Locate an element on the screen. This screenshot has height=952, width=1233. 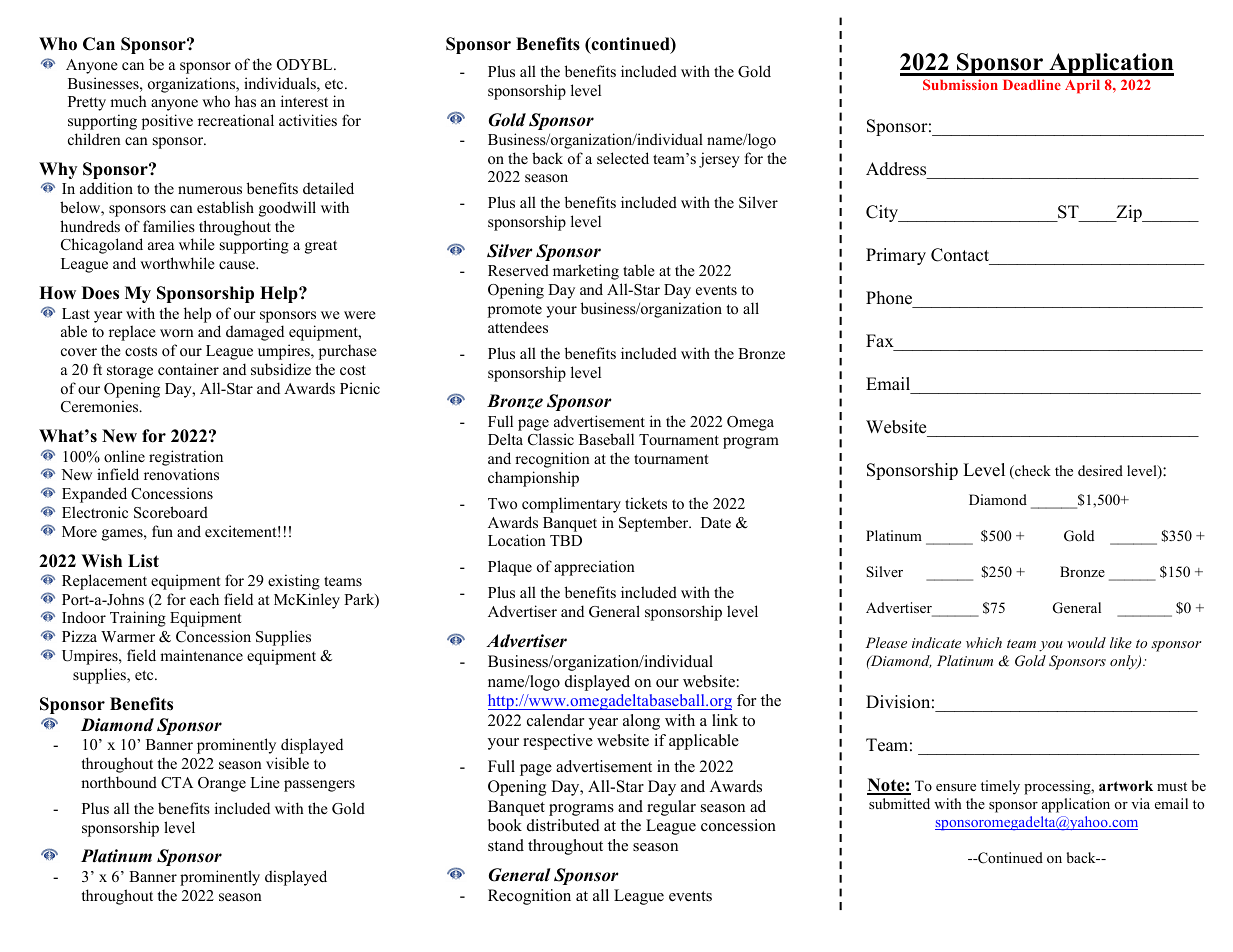
selected is located at coordinates (623, 158).
